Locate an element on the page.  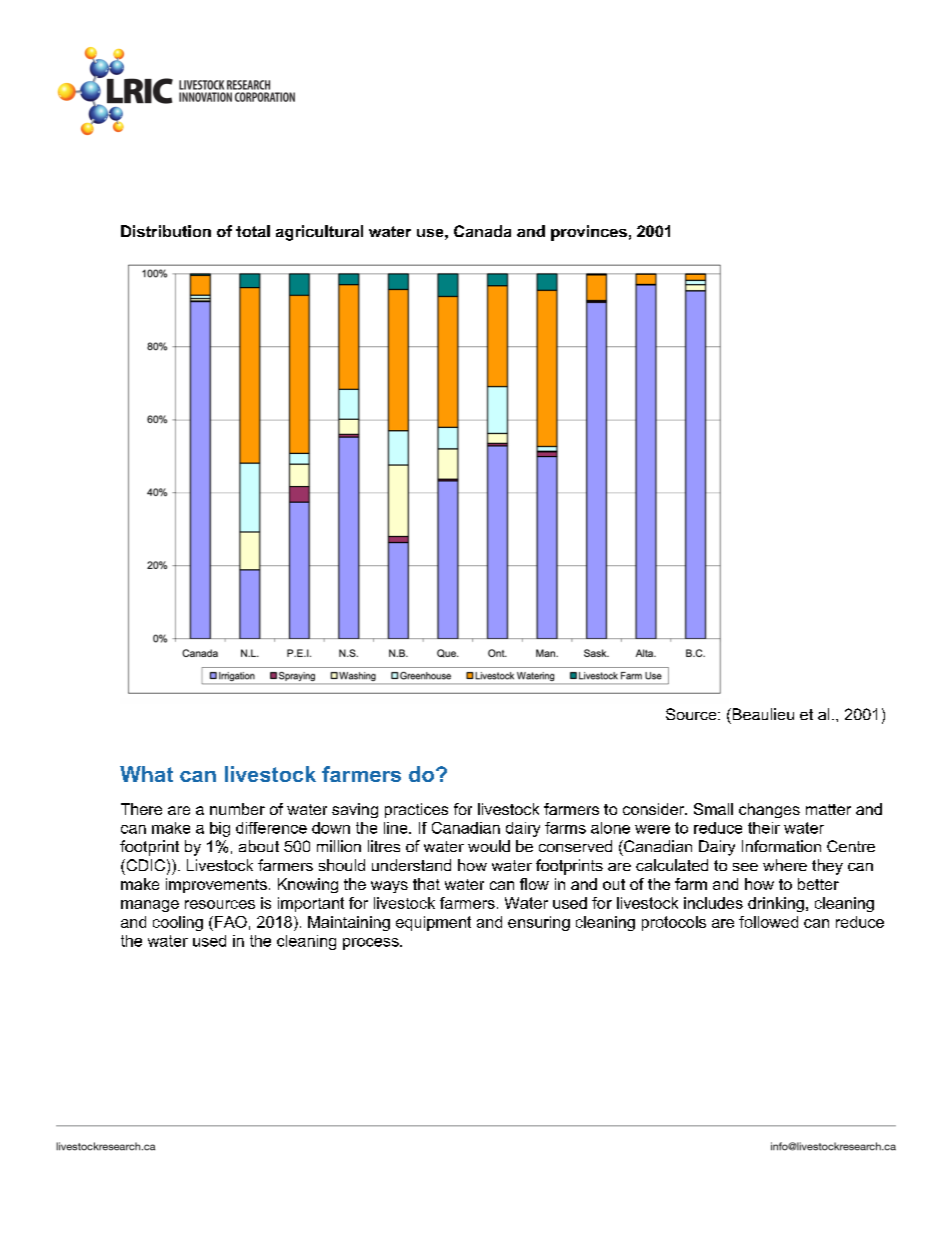
line is located at coordinates (397, 828).
